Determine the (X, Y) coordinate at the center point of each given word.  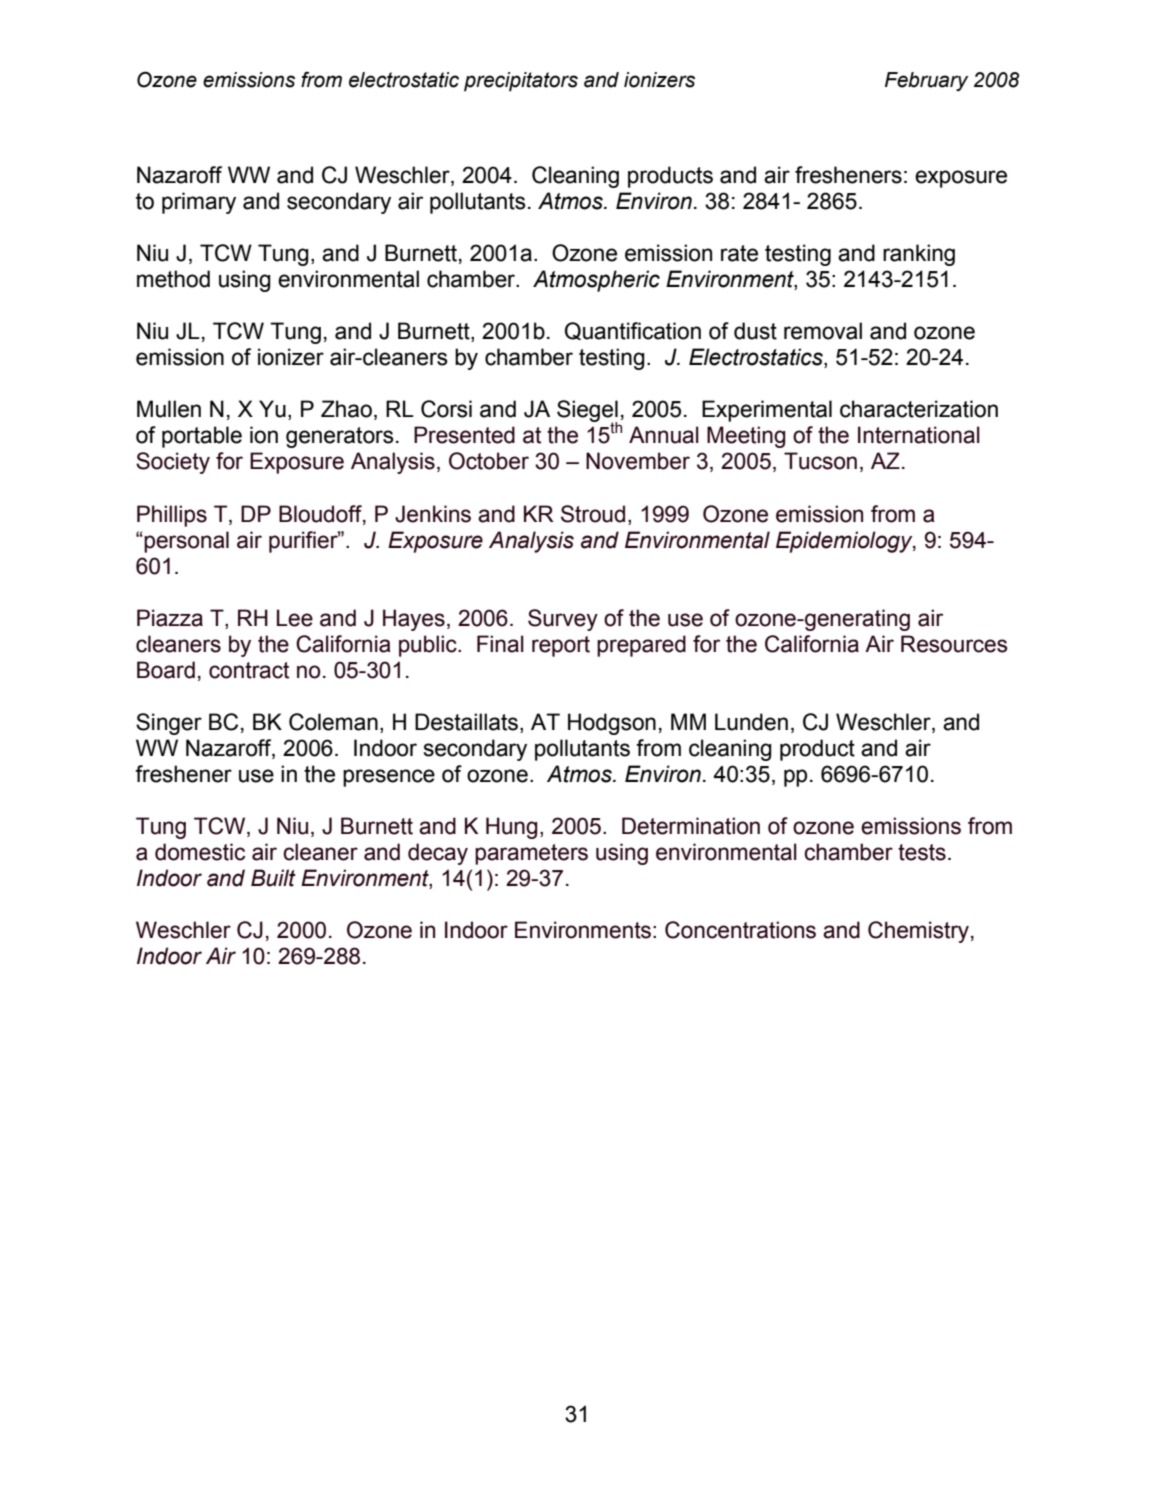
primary (199, 203)
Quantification (633, 331)
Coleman (333, 722)
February (926, 81)
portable (202, 437)
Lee (295, 618)
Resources (954, 644)
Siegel (588, 412)
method (173, 279)
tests (922, 852)
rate (739, 253)
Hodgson (612, 724)
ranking (919, 255)
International (919, 435)
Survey (563, 620)
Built (273, 878)
